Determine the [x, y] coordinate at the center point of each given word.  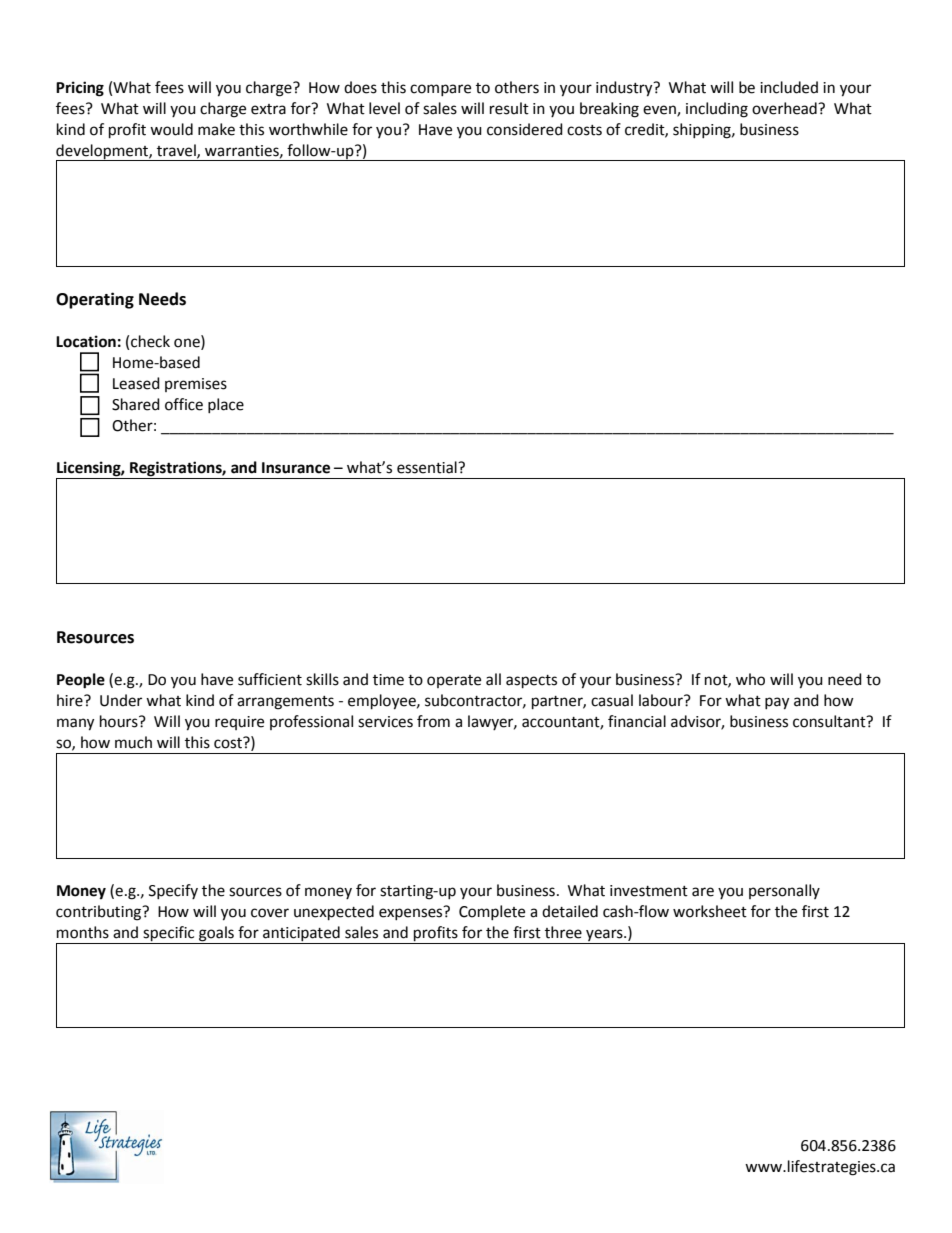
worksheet [710, 911]
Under [121, 700]
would [171, 129]
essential [428, 467]
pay [777, 703]
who [750, 679]
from [433, 721]
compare [440, 90]
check [150, 341]
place [226, 405]
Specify [173, 891]
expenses [412, 913]
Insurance [296, 468]
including [717, 110]
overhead [785, 108]
